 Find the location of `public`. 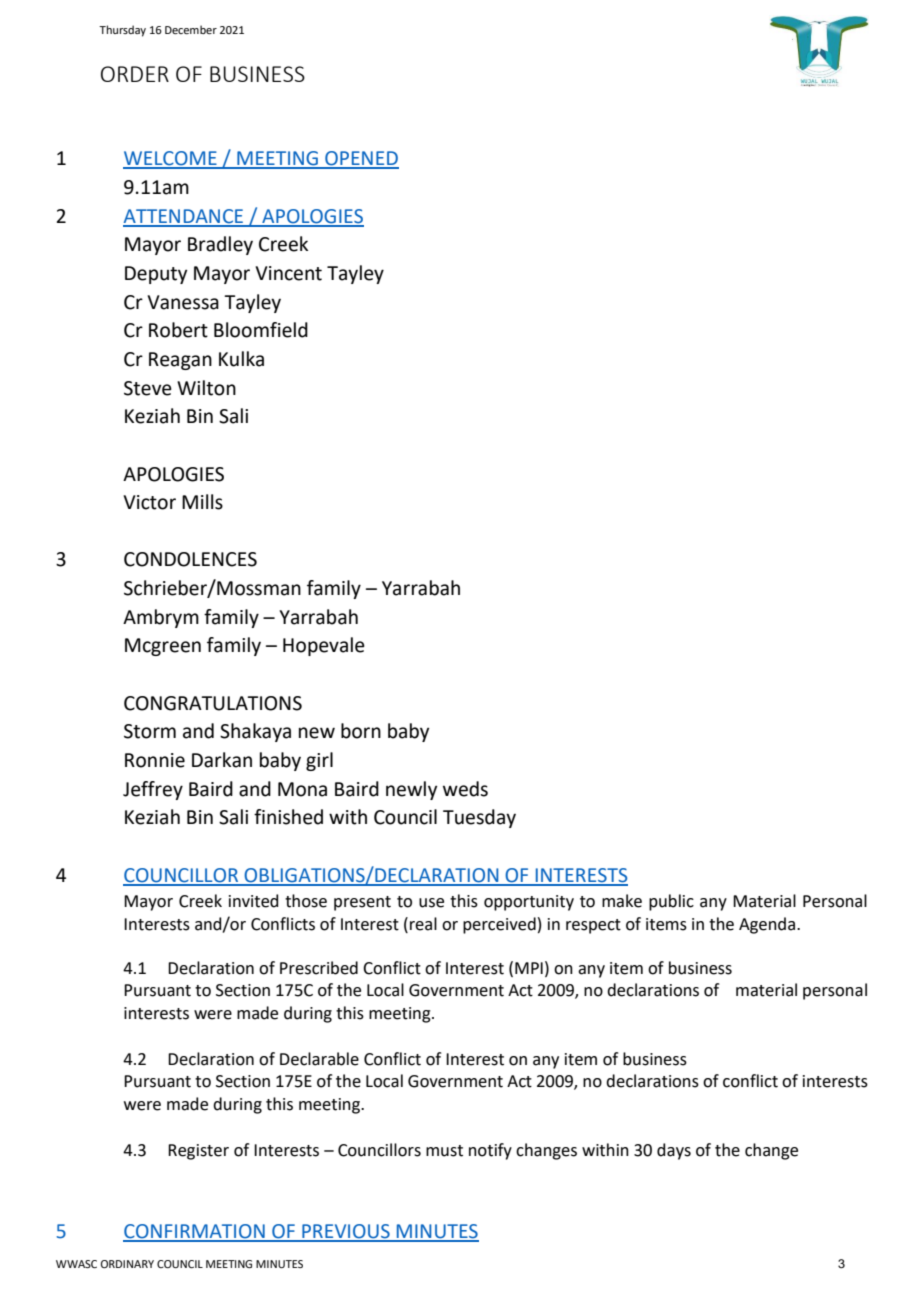

public is located at coordinates (671, 902).
